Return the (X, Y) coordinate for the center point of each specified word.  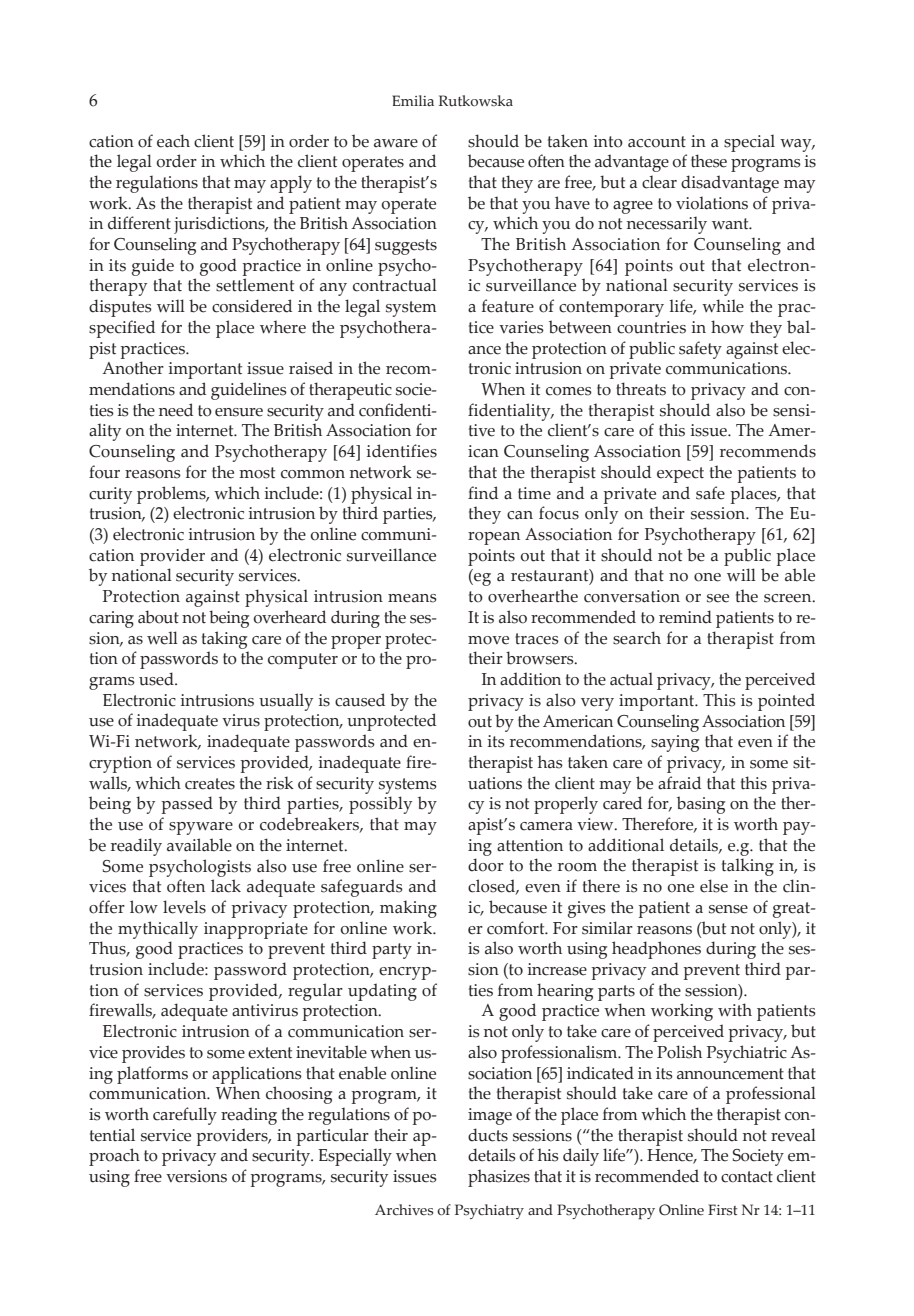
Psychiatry (489, 1211)
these (709, 161)
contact (747, 1177)
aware (396, 143)
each (173, 141)
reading (249, 1116)
